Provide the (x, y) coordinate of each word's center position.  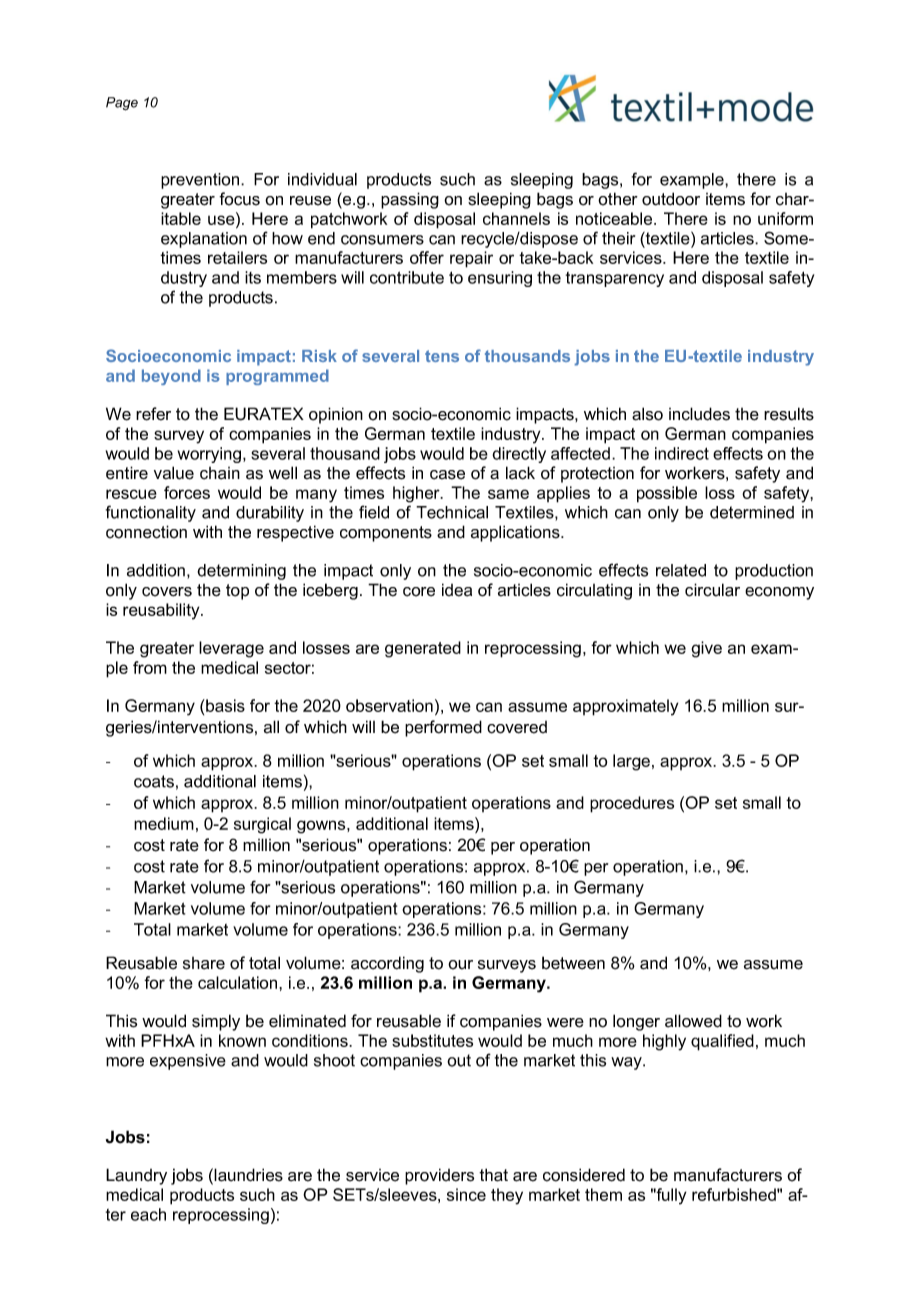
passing (410, 200)
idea (457, 590)
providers (439, 1176)
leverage (231, 649)
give (706, 649)
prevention (201, 181)
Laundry (136, 1176)
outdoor (671, 199)
